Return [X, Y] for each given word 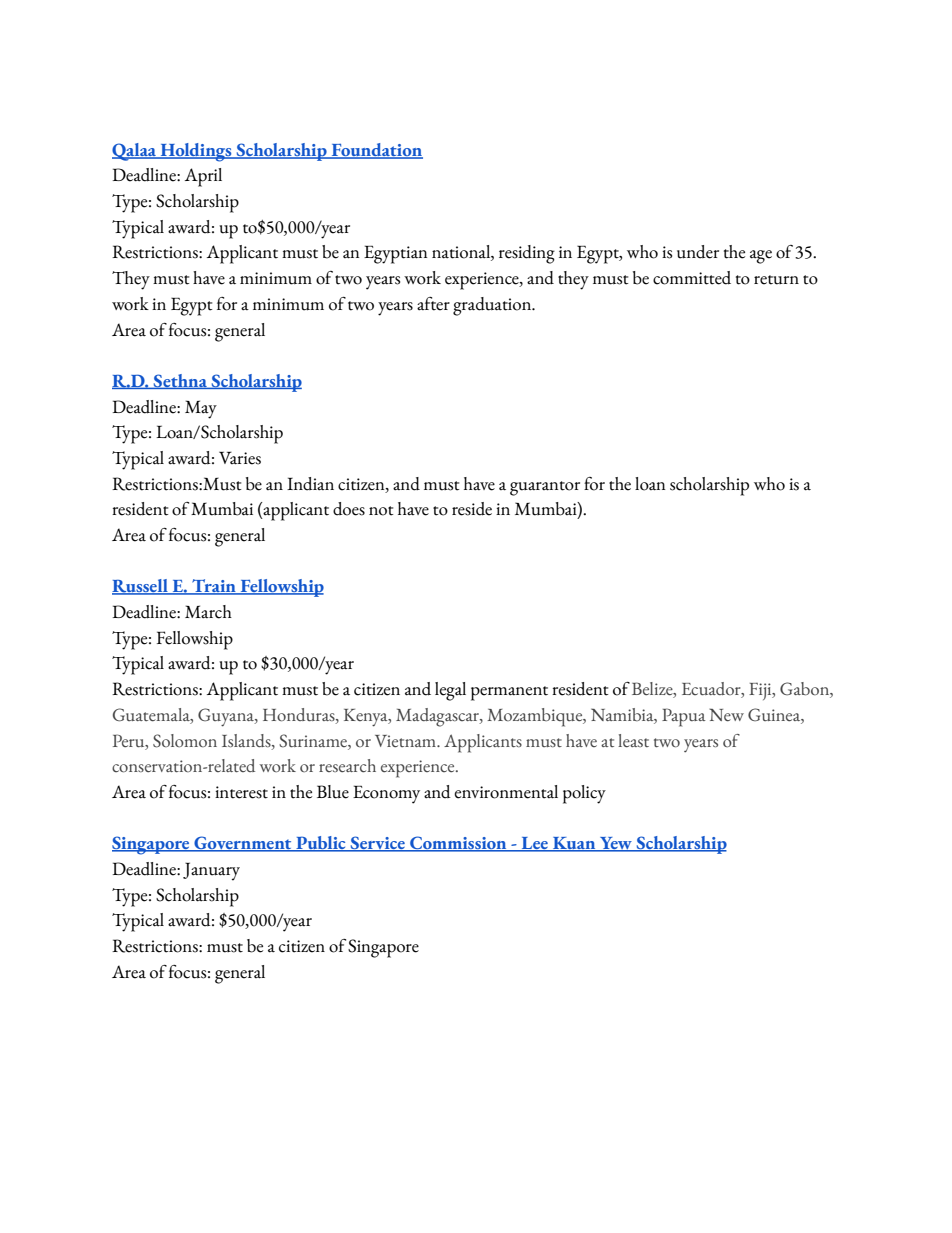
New [726, 715]
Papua [684, 717]
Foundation [376, 151]
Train [214, 587]
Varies [240, 458]
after [433, 304]
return [776, 280]
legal [450, 691]
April [203, 177]
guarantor [545, 488]
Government [243, 844]
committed [692, 278]
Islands [247, 740]
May [201, 409]
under [698, 252]
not [381, 511]
